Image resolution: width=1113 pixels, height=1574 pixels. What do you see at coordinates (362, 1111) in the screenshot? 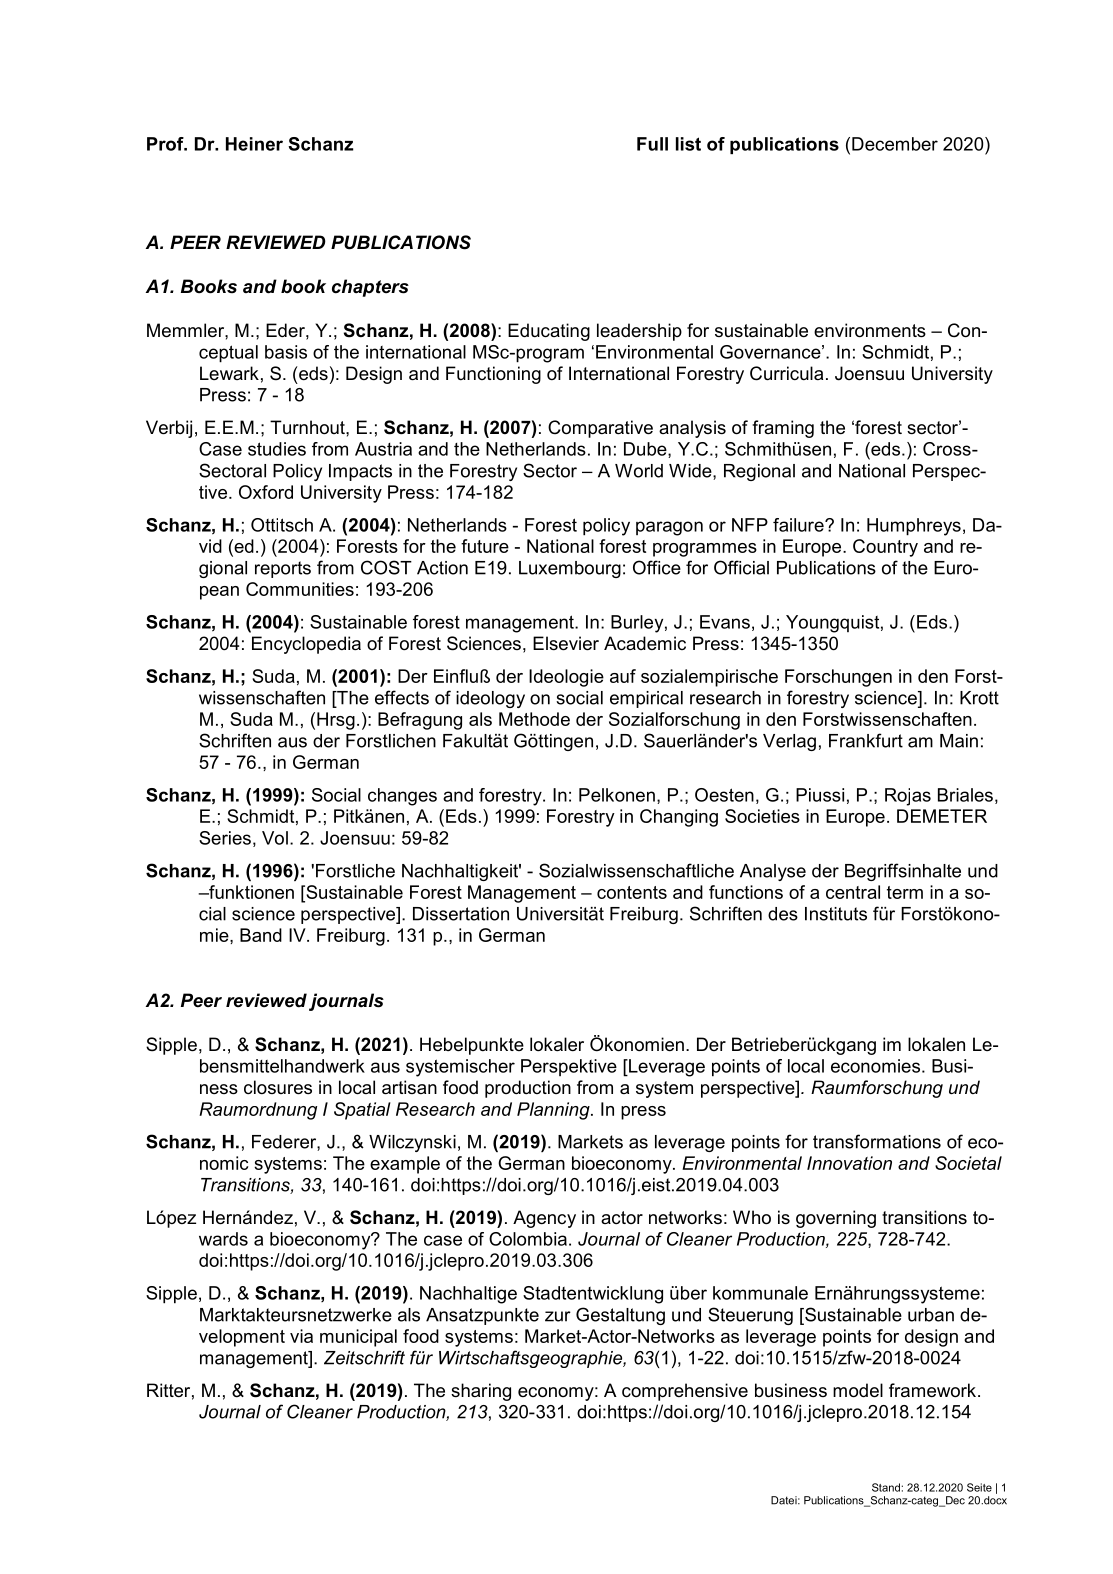
I see `Spatial` at bounding box center [362, 1111].
